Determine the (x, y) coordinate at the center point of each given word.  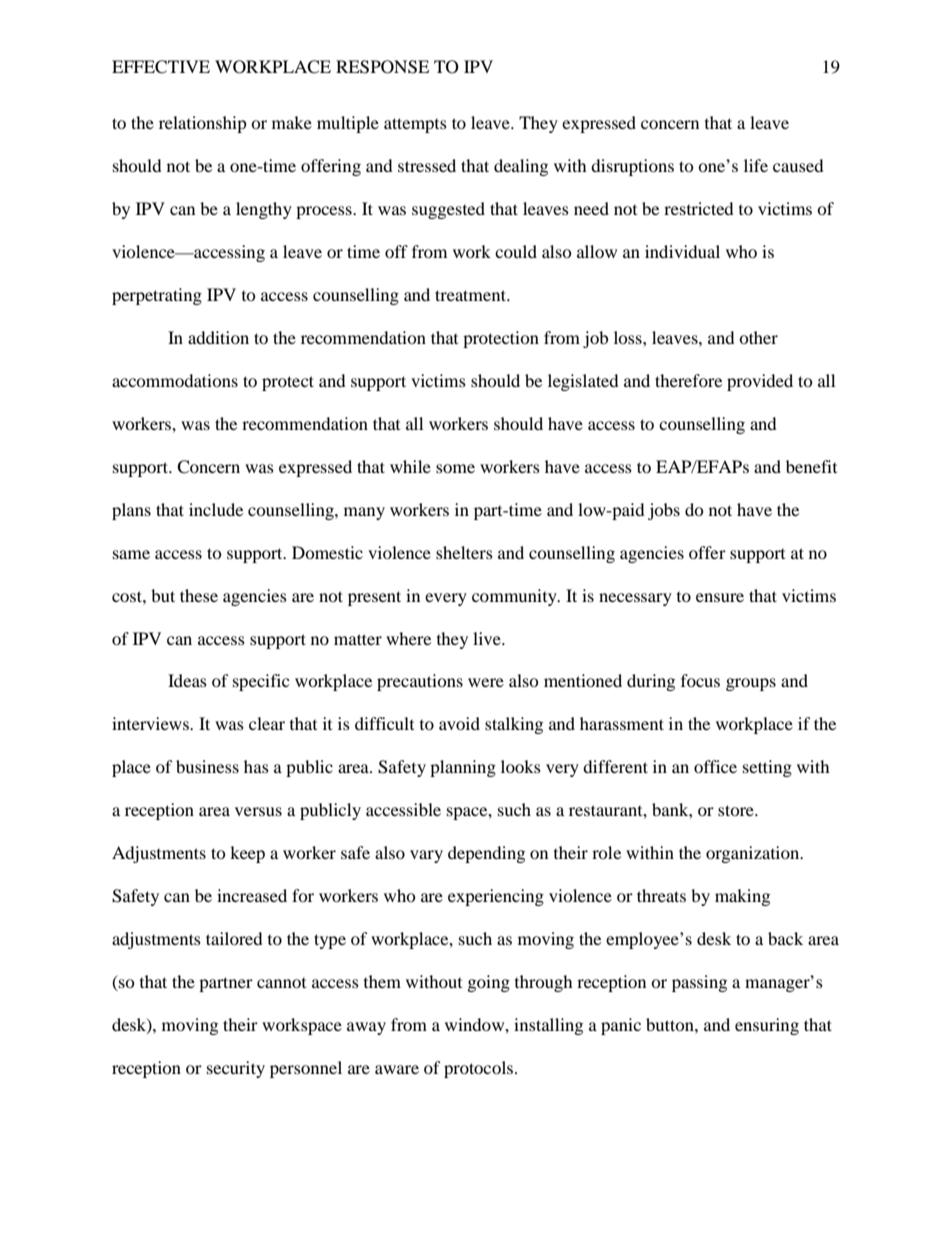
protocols (480, 1069)
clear (267, 723)
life (756, 165)
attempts (415, 125)
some (455, 468)
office (715, 766)
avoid (459, 723)
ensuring (767, 1026)
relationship (203, 124)
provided (760, 382)
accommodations (175, 380)
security (236, 1069)
